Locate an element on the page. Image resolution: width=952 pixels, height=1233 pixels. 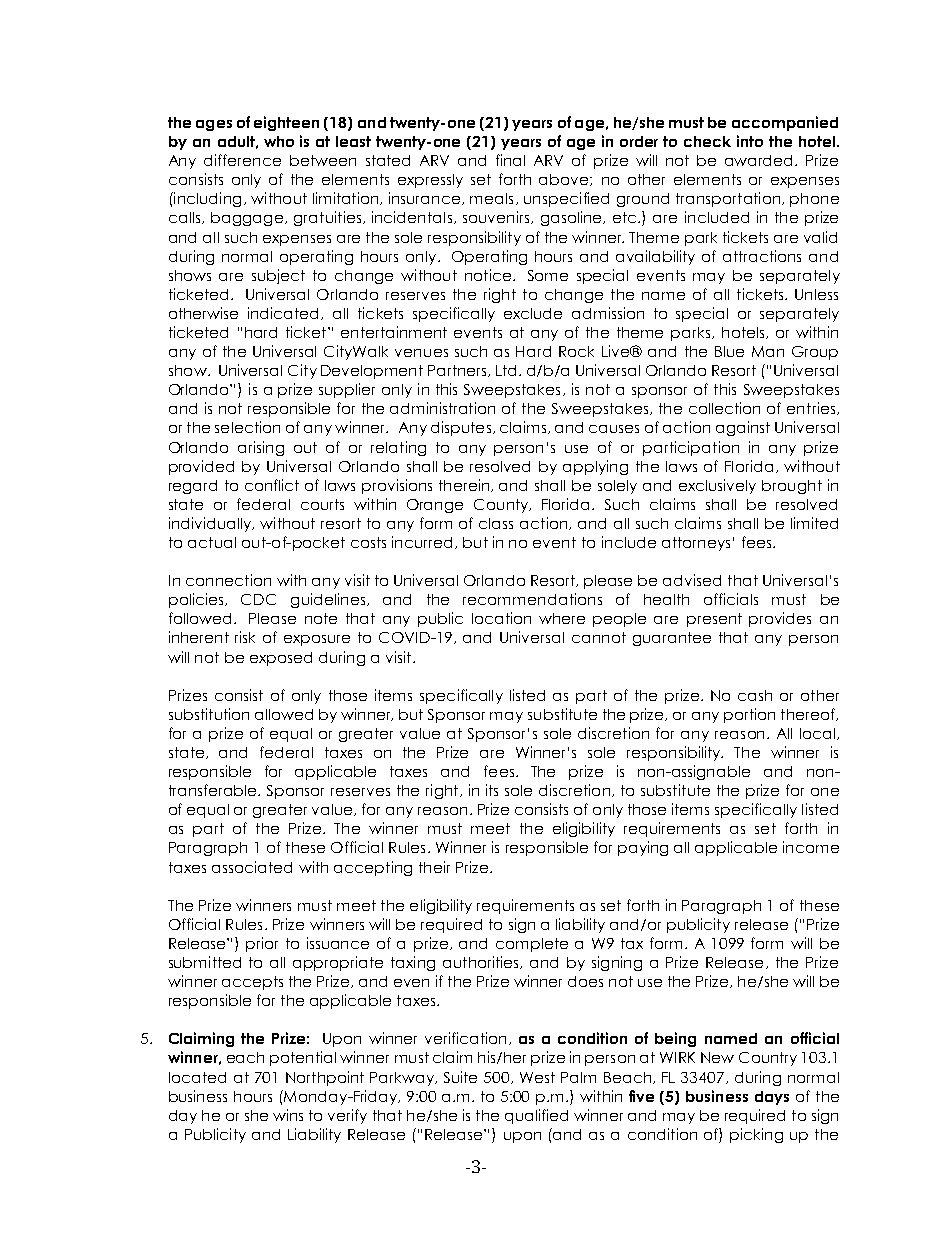
into is located at coordinates (750, 141).
